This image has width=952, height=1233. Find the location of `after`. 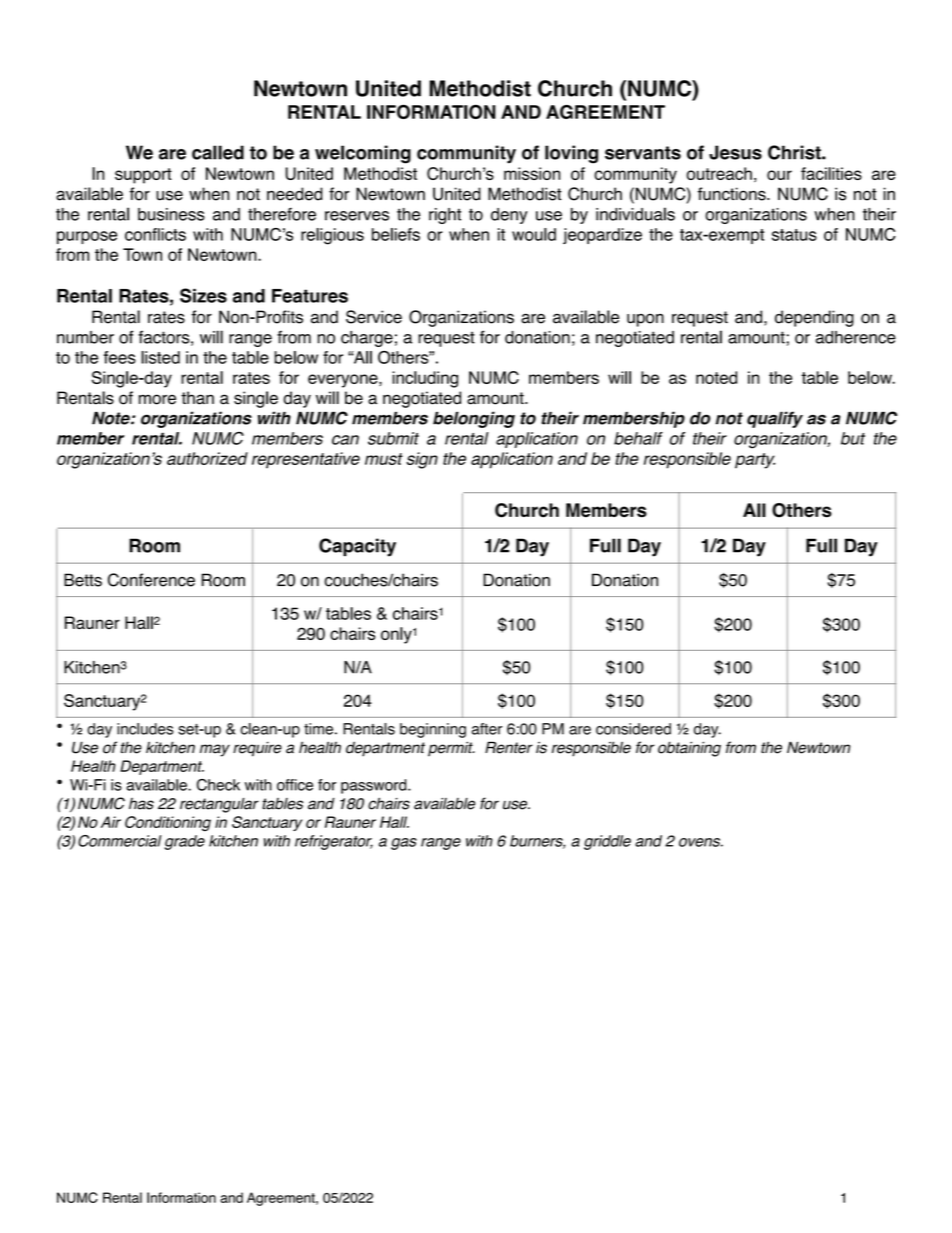

after is located at coordinates (487, 729).
